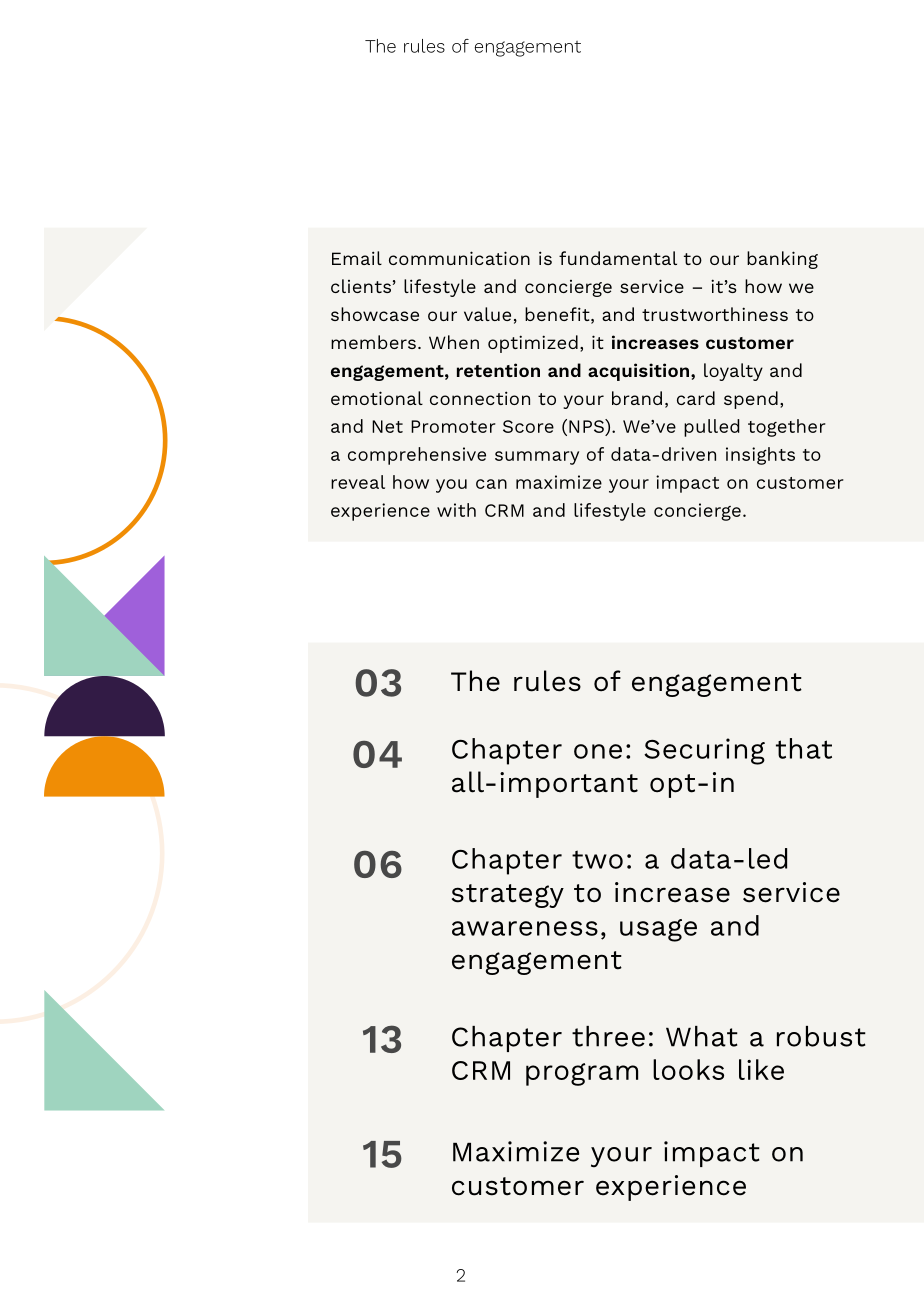 The width and height of the screenshot is (924, 1308). Describe the element at coordinates (618, 258) in the screenshot. I see `fundamental` at that location.
